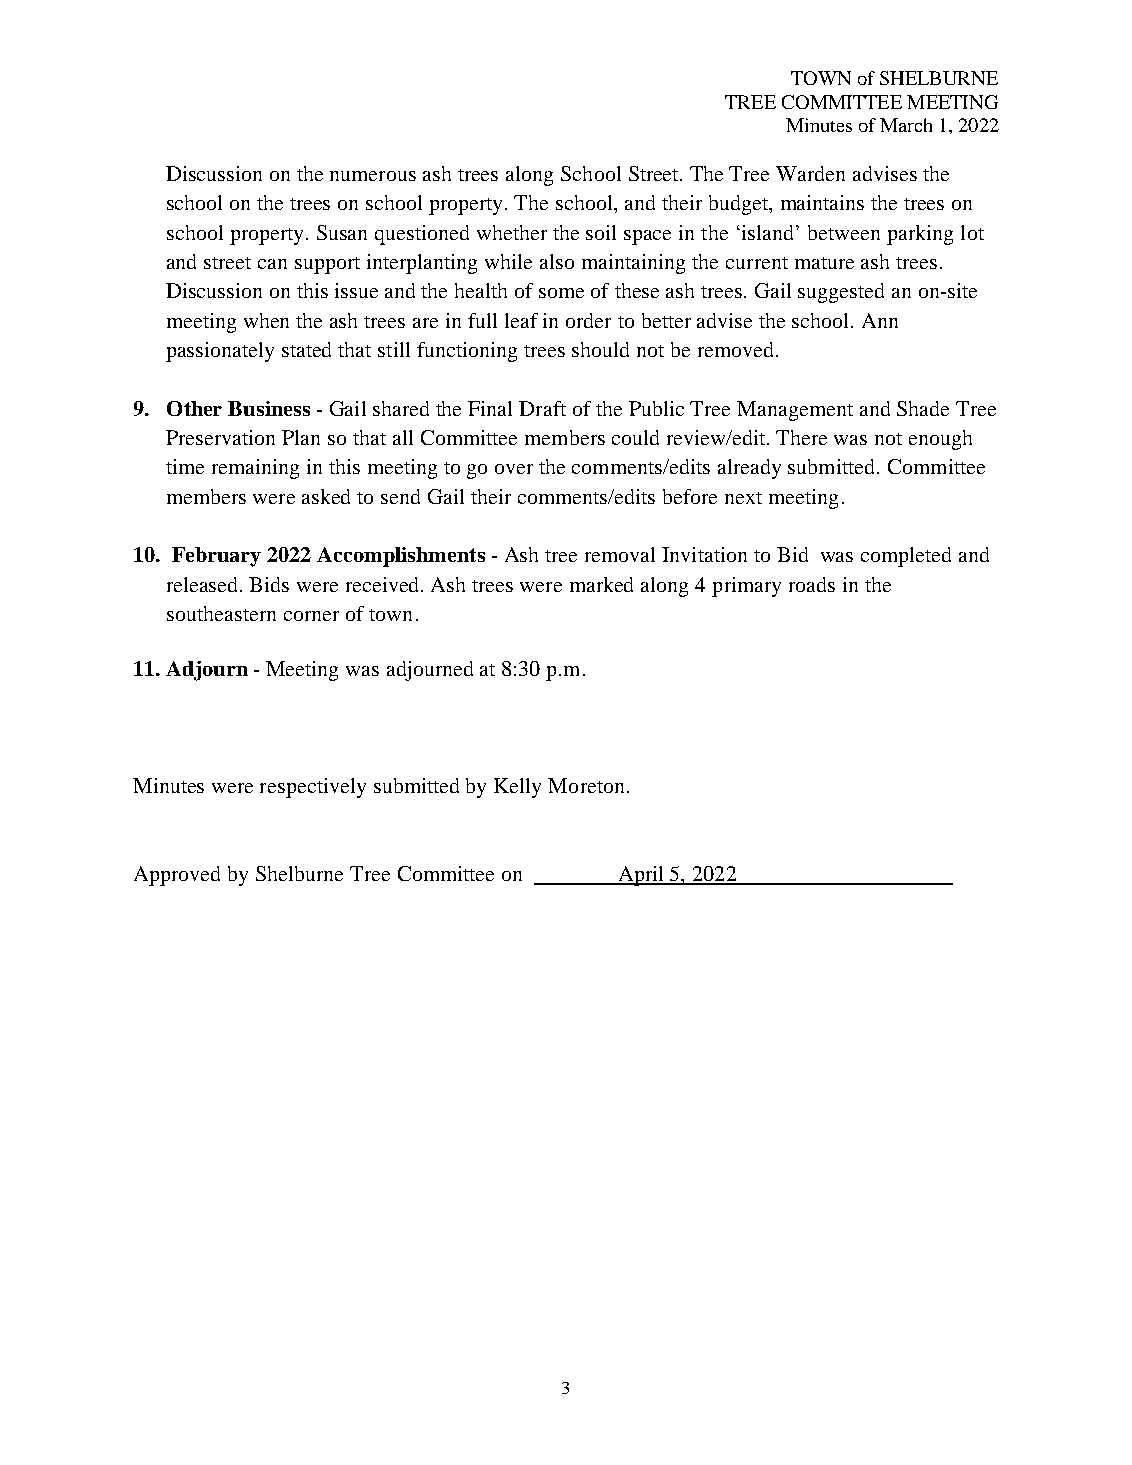 Image resolution: width=1132 pixels, height=1465 pixels. Describe the element at coordinates (906, 557) in the screenshot. I see `completed` at that location.
